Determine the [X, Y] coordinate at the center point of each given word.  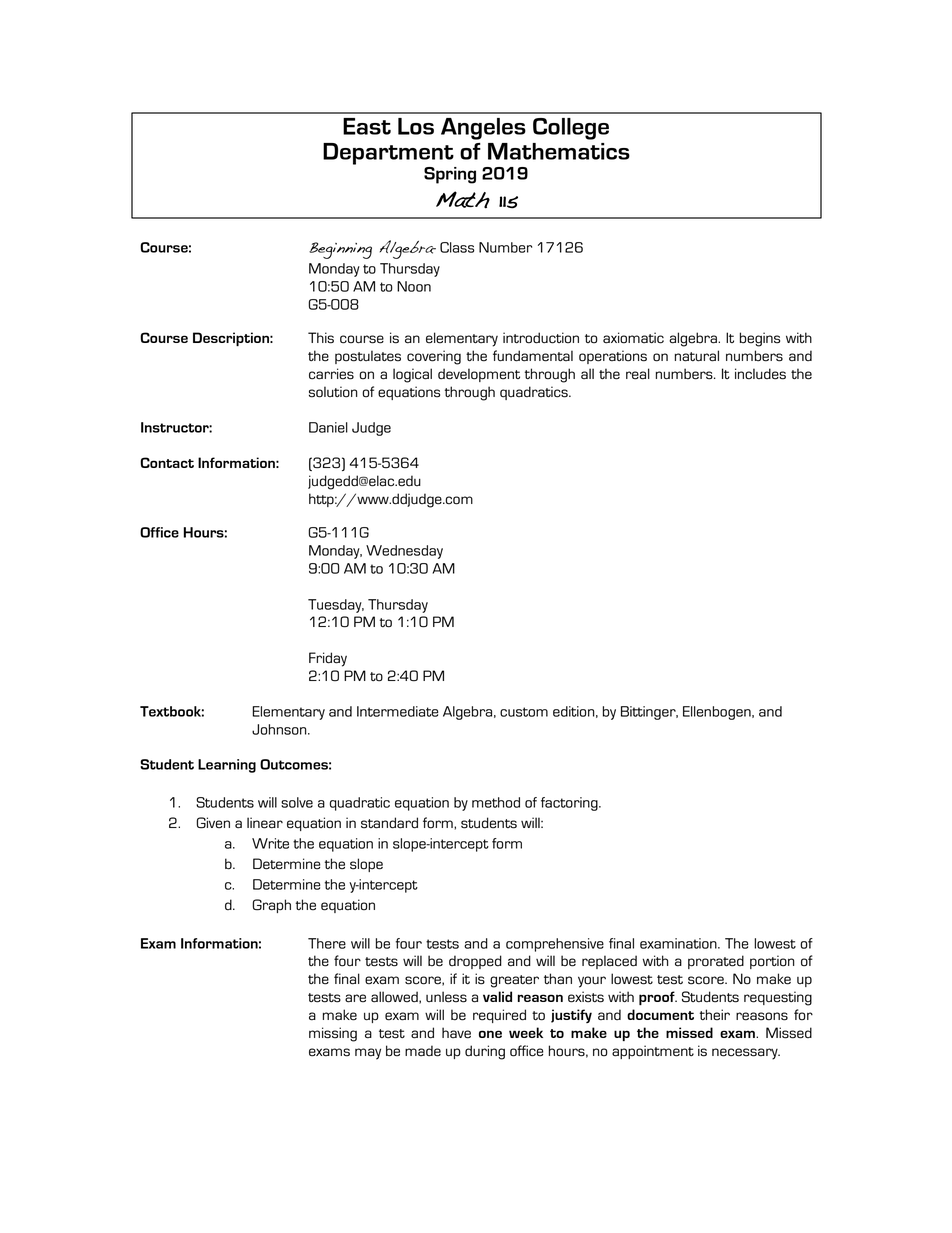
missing [333, 1034]
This [321, 338]
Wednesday [404, 552]
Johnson [280, 729]
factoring [570, 804]
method [496, 802]
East [367, 126]
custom [524, 712]
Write [270, 843]
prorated [716, 962]
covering [434, 357]
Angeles [483, 129]
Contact [167, 462]
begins [760, 339]
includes [760, 374]
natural [697, 356]
